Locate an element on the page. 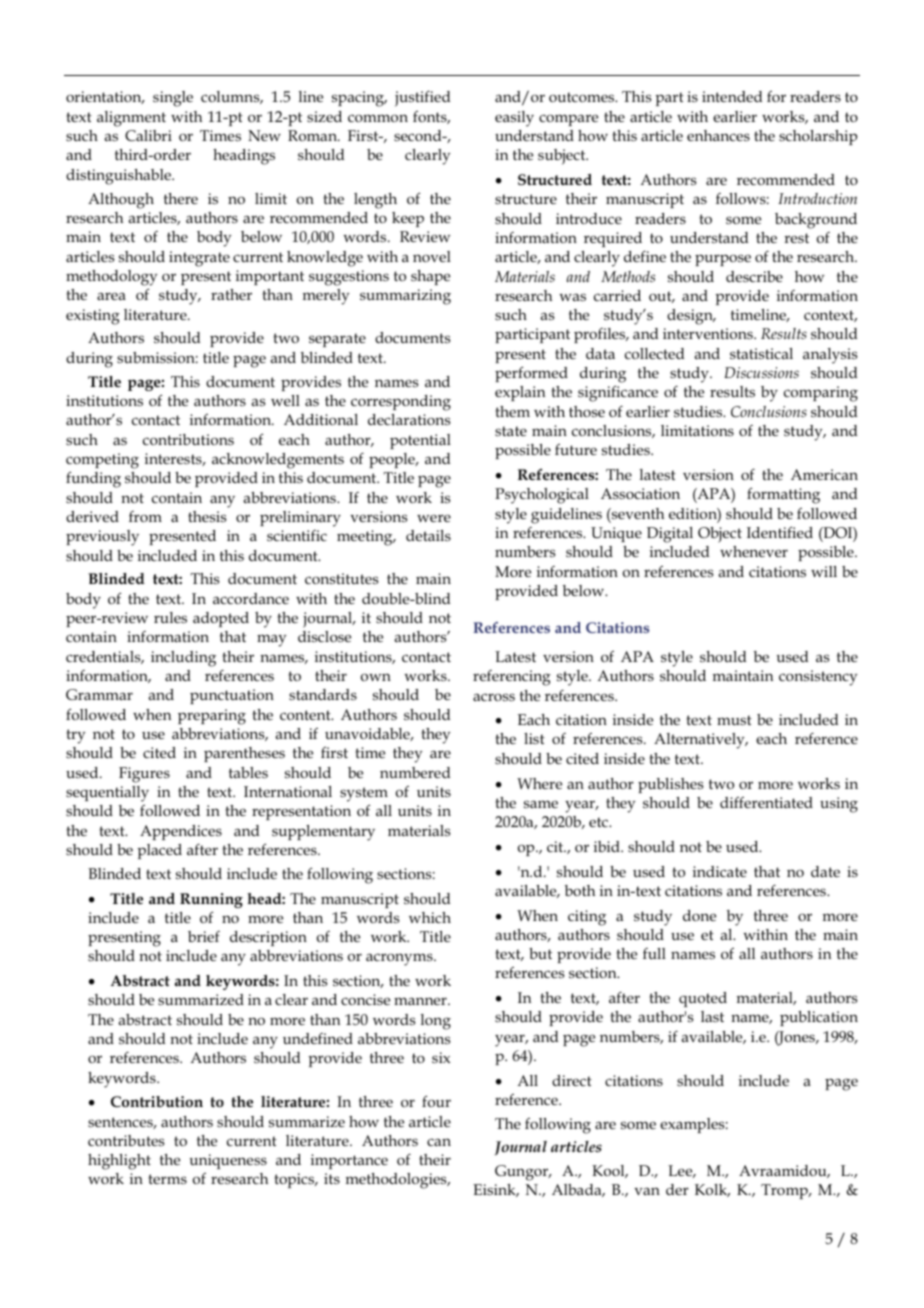 The height and width of the image is (1308, 924). referencing is located at coordinates (512, 678).
